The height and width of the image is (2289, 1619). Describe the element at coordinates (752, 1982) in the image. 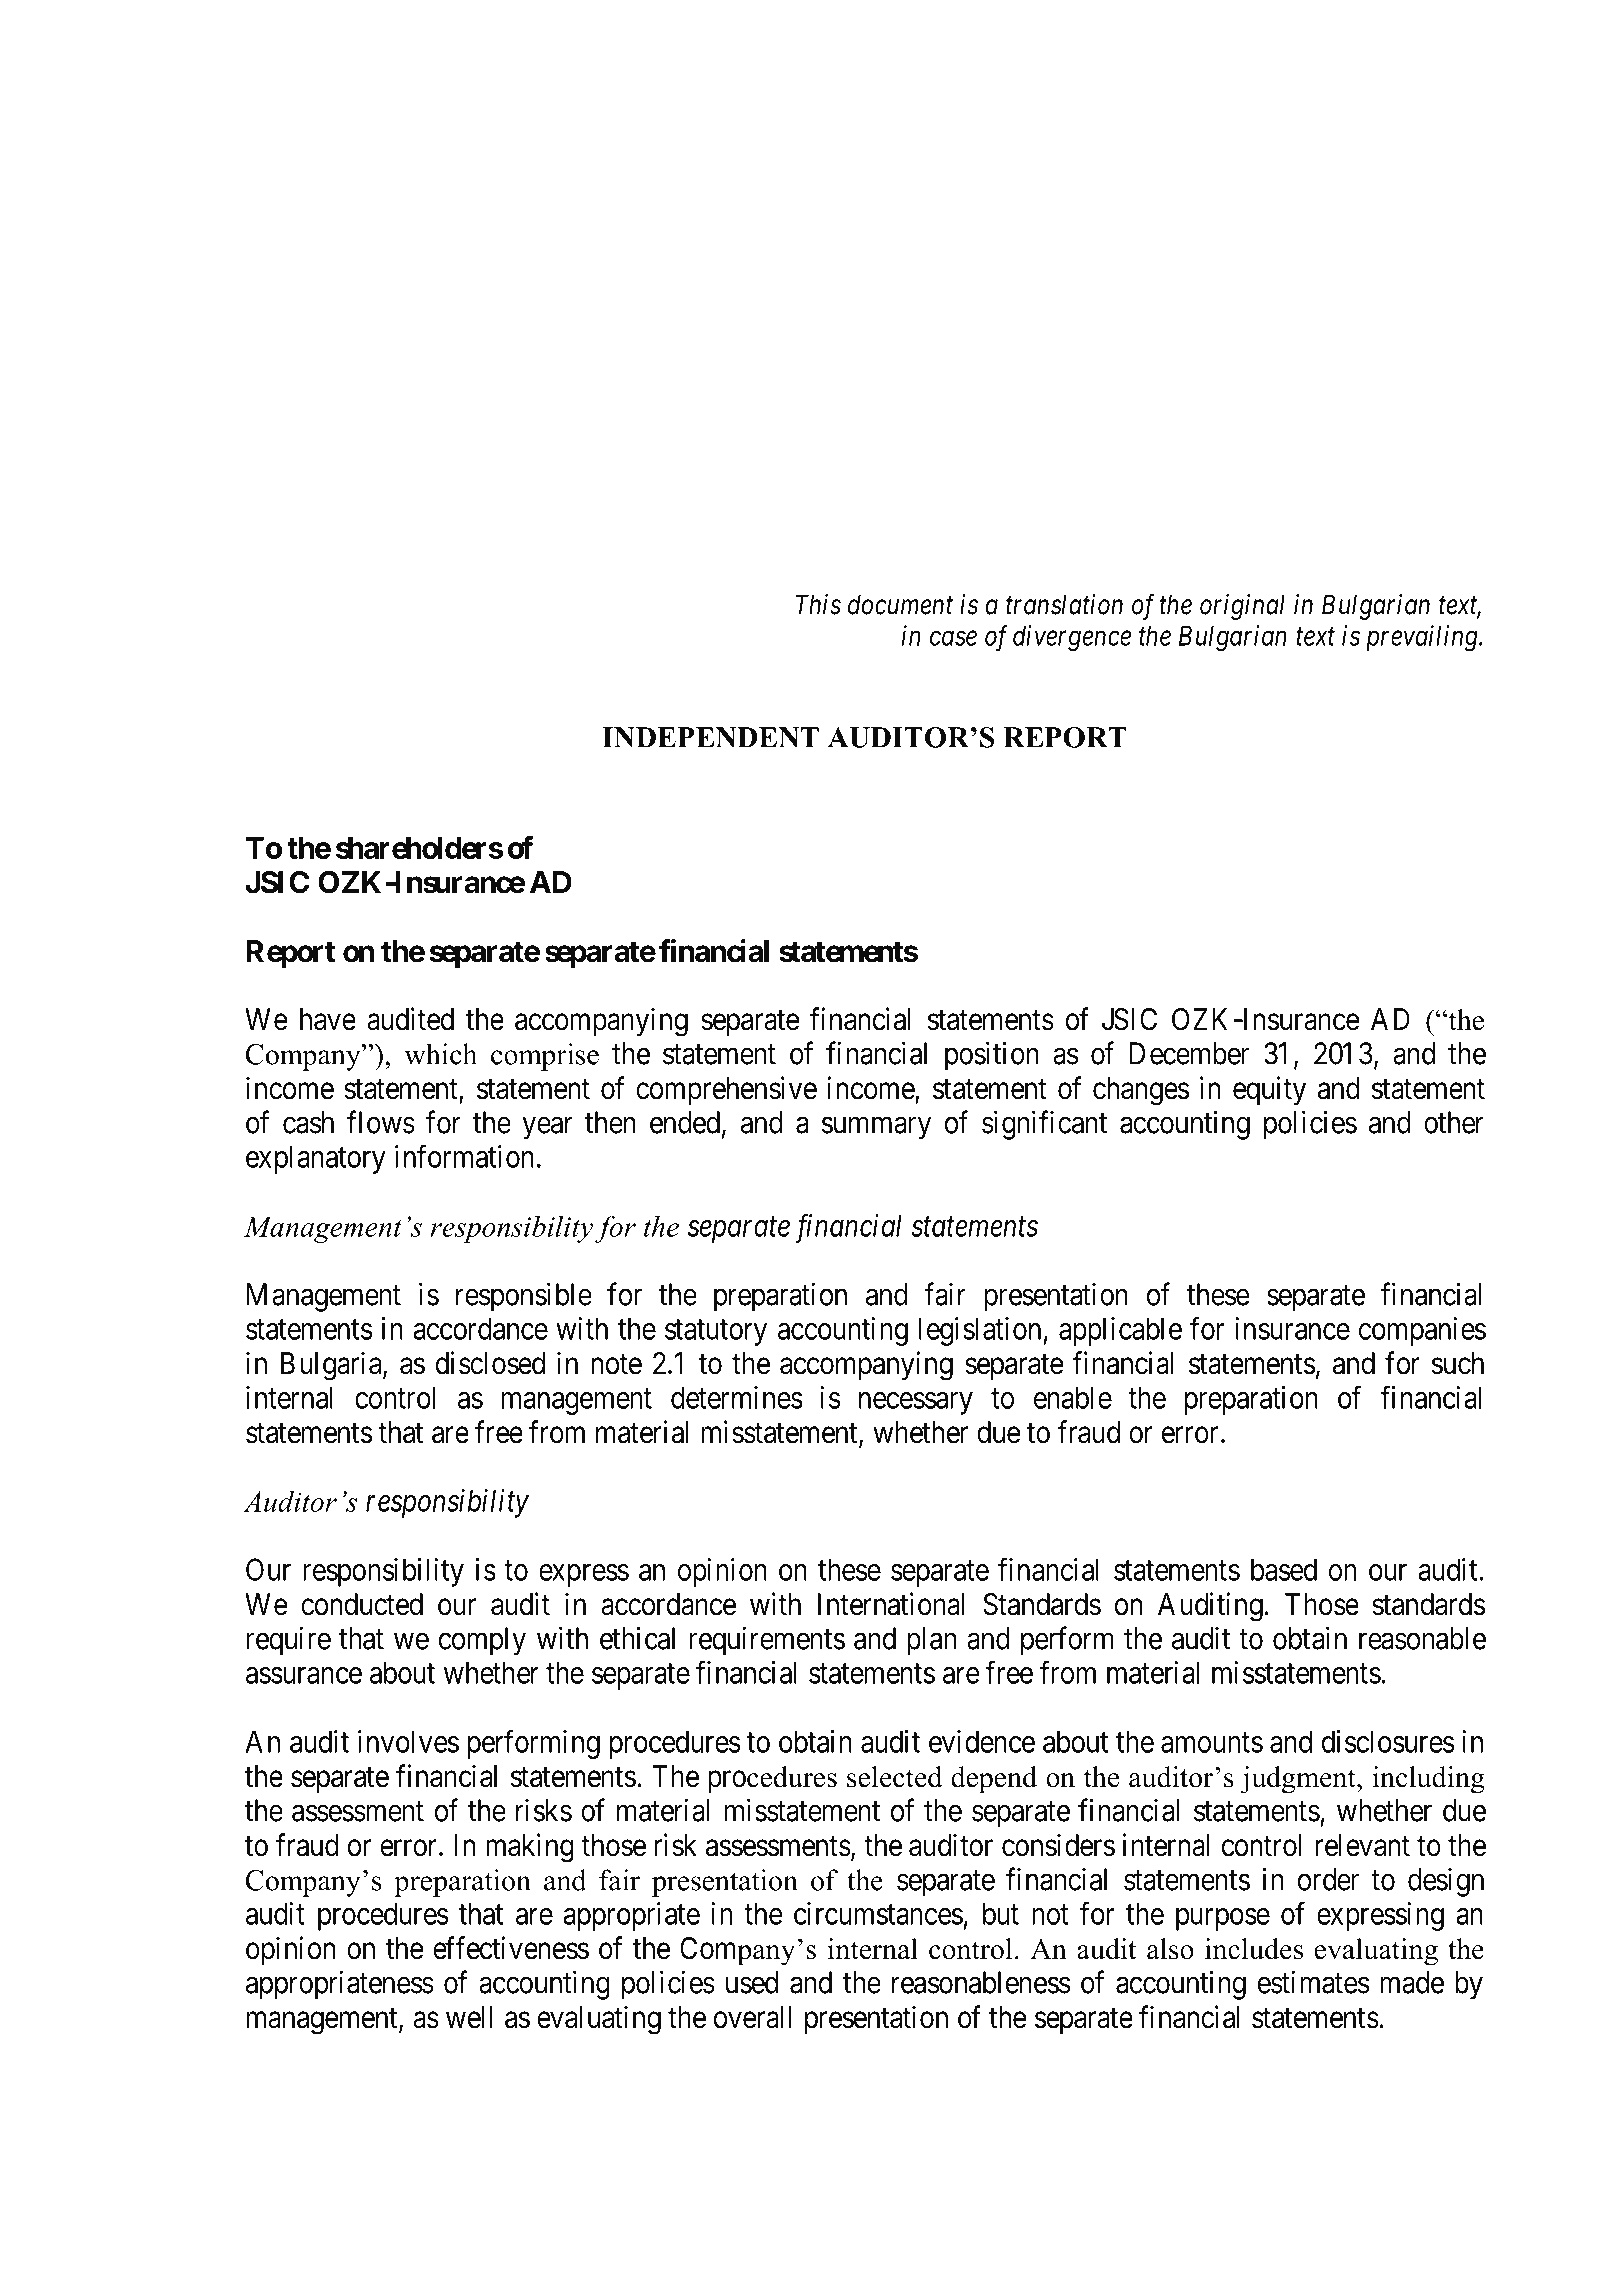

I see `used` at that location.
